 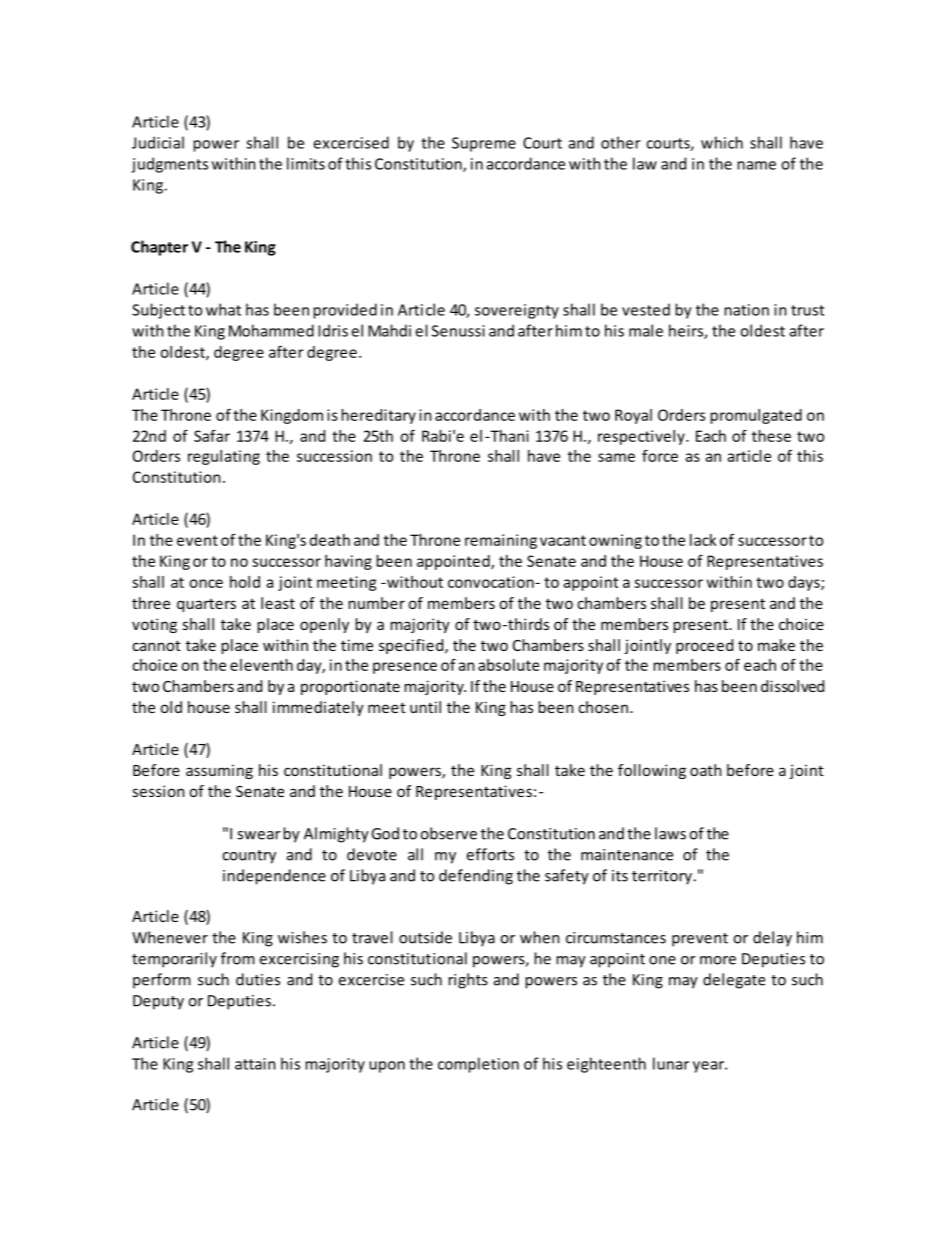 What do you see at coordinates (478, 1065) in the screenshot?
I see `completion` at bounding box center [478, 1065].
